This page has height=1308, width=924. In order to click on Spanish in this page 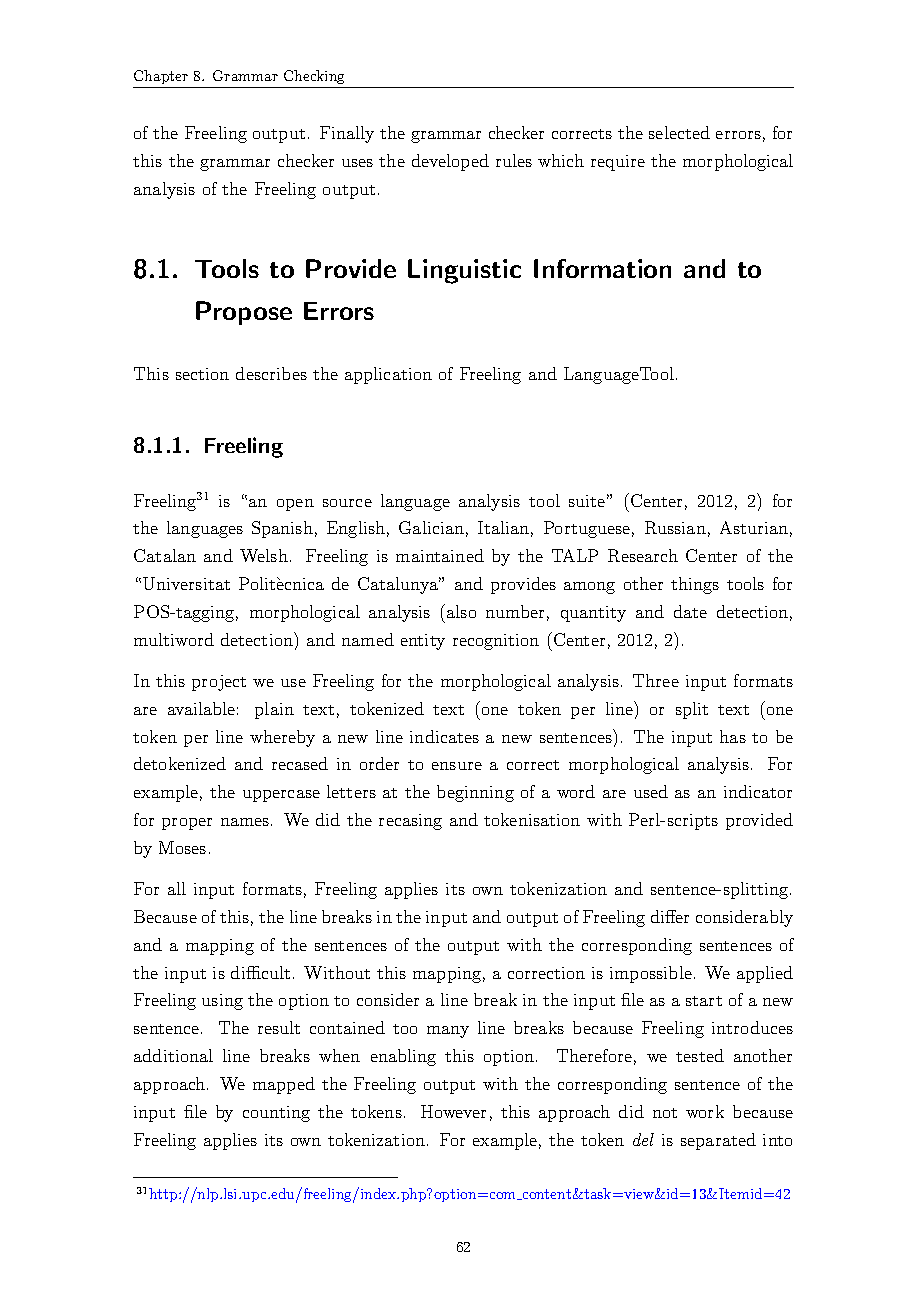, I will do `click(282, 529)`.
